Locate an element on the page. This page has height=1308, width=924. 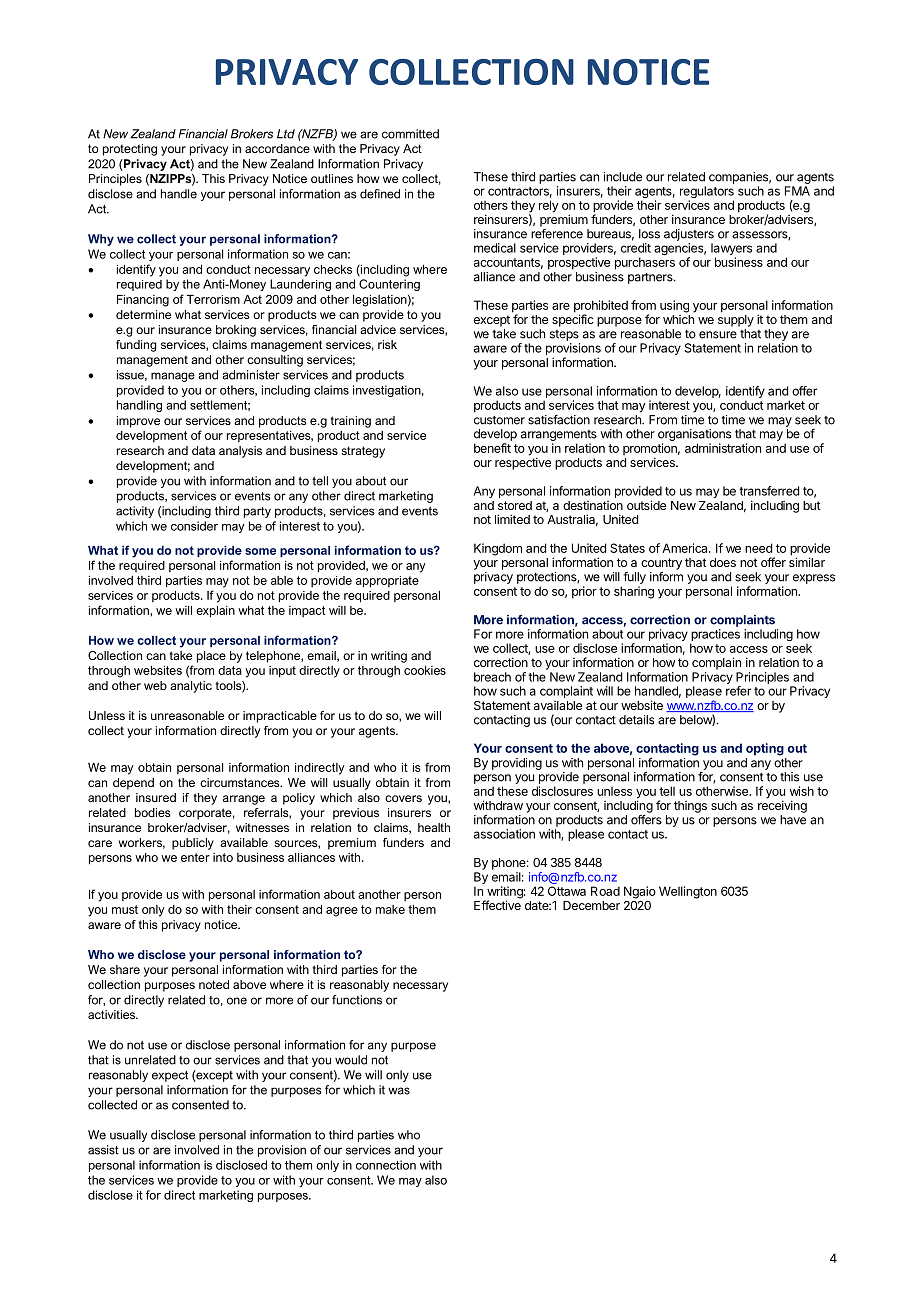
cookies is located at coordinates (425, 670).
